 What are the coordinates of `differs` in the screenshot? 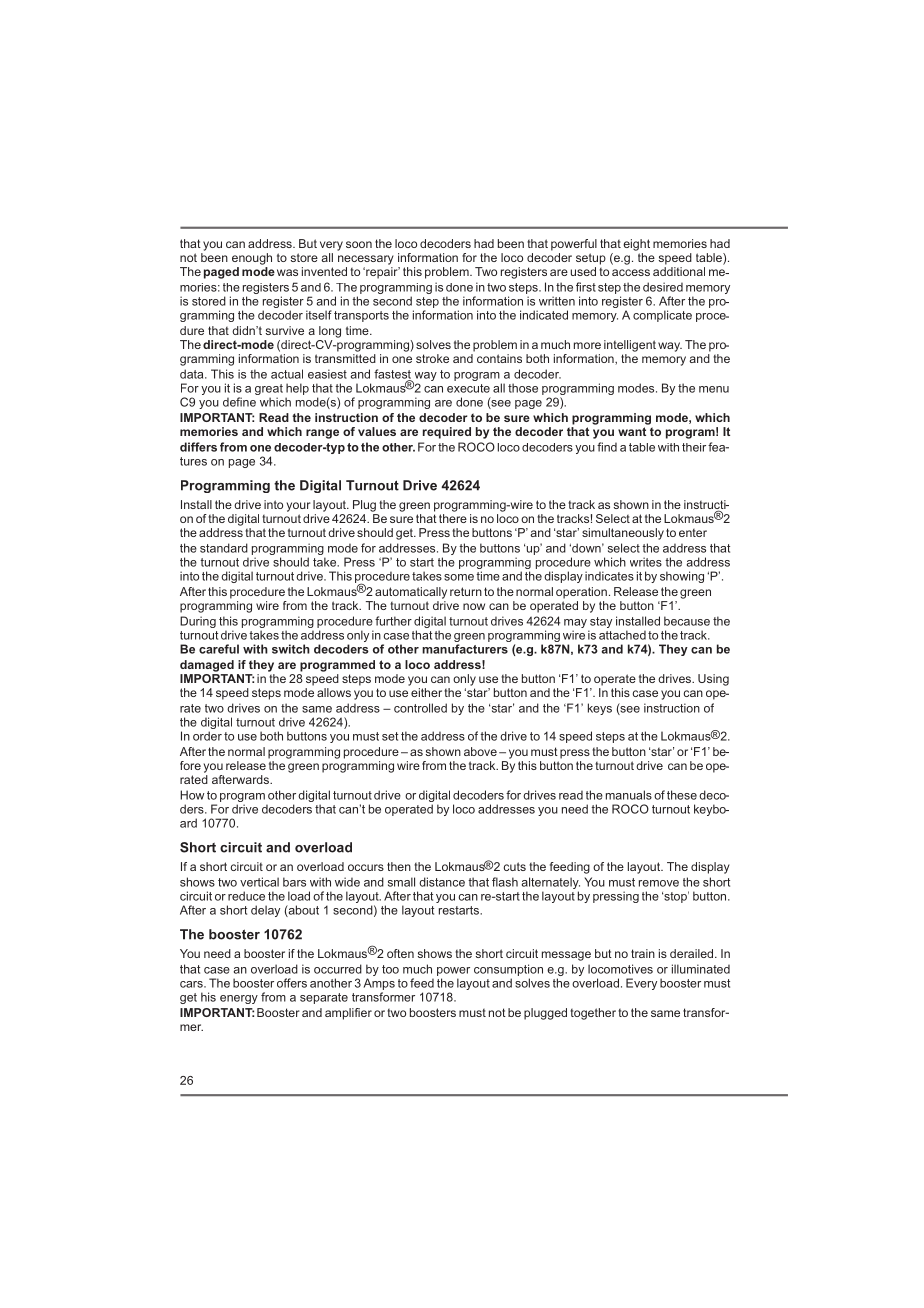 It's located at (198, 447).
